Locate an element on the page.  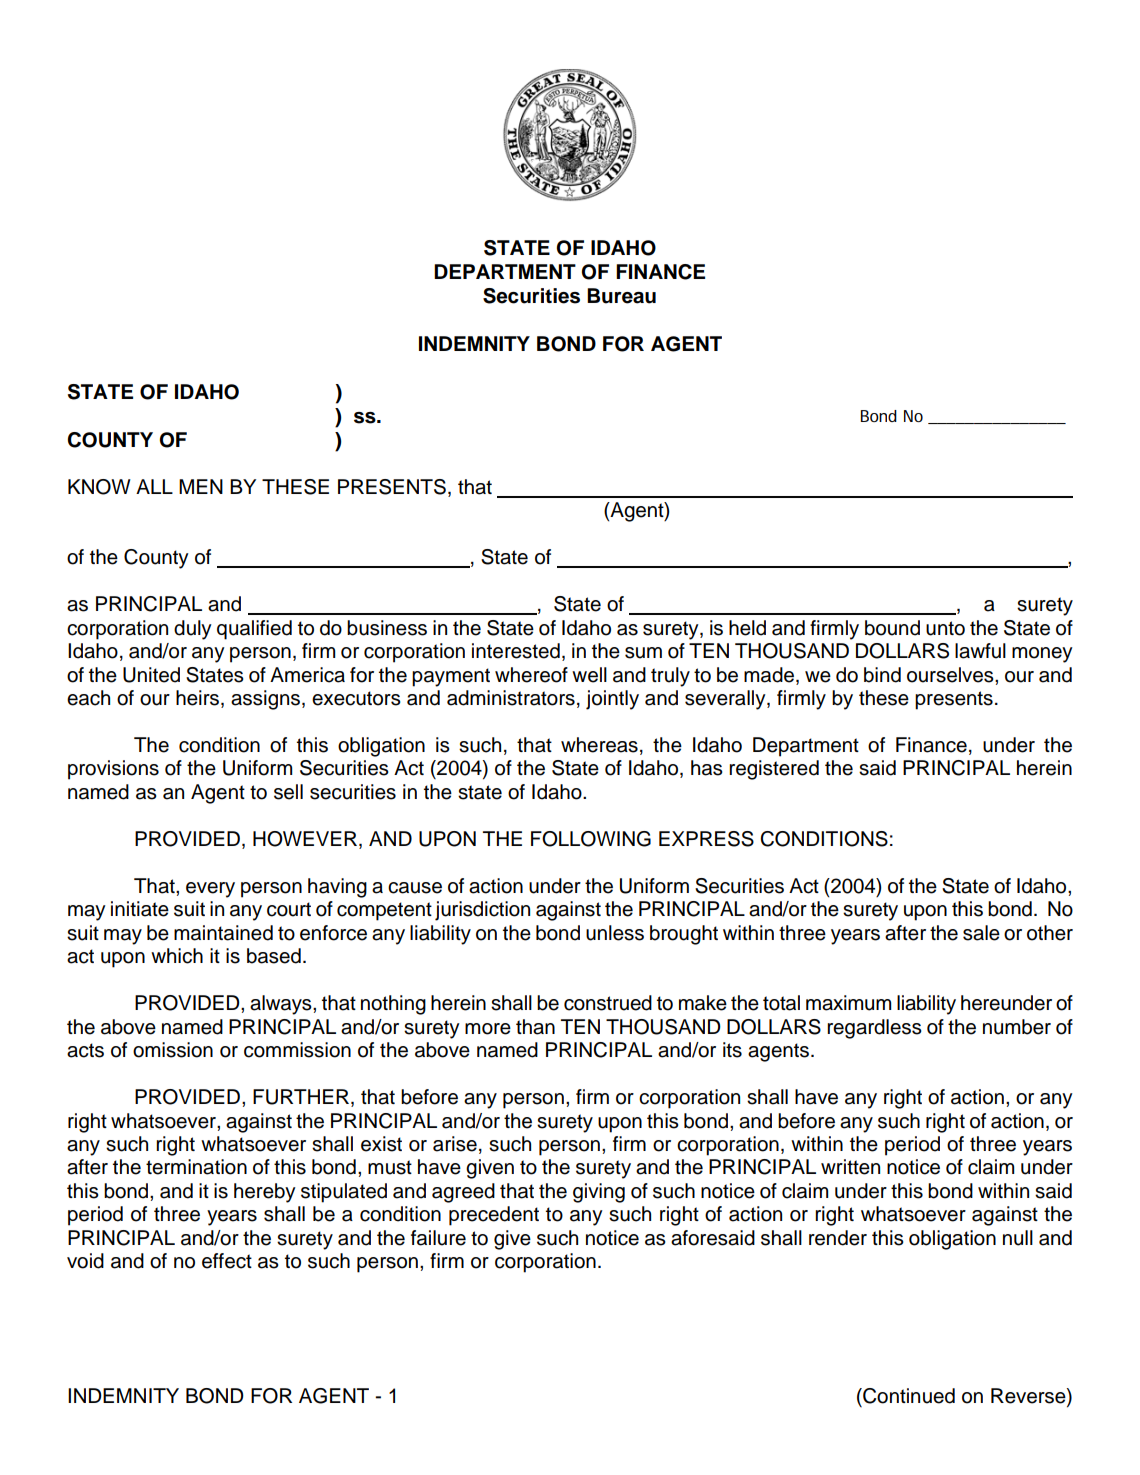
duly is located at coordinates (193, 630).
